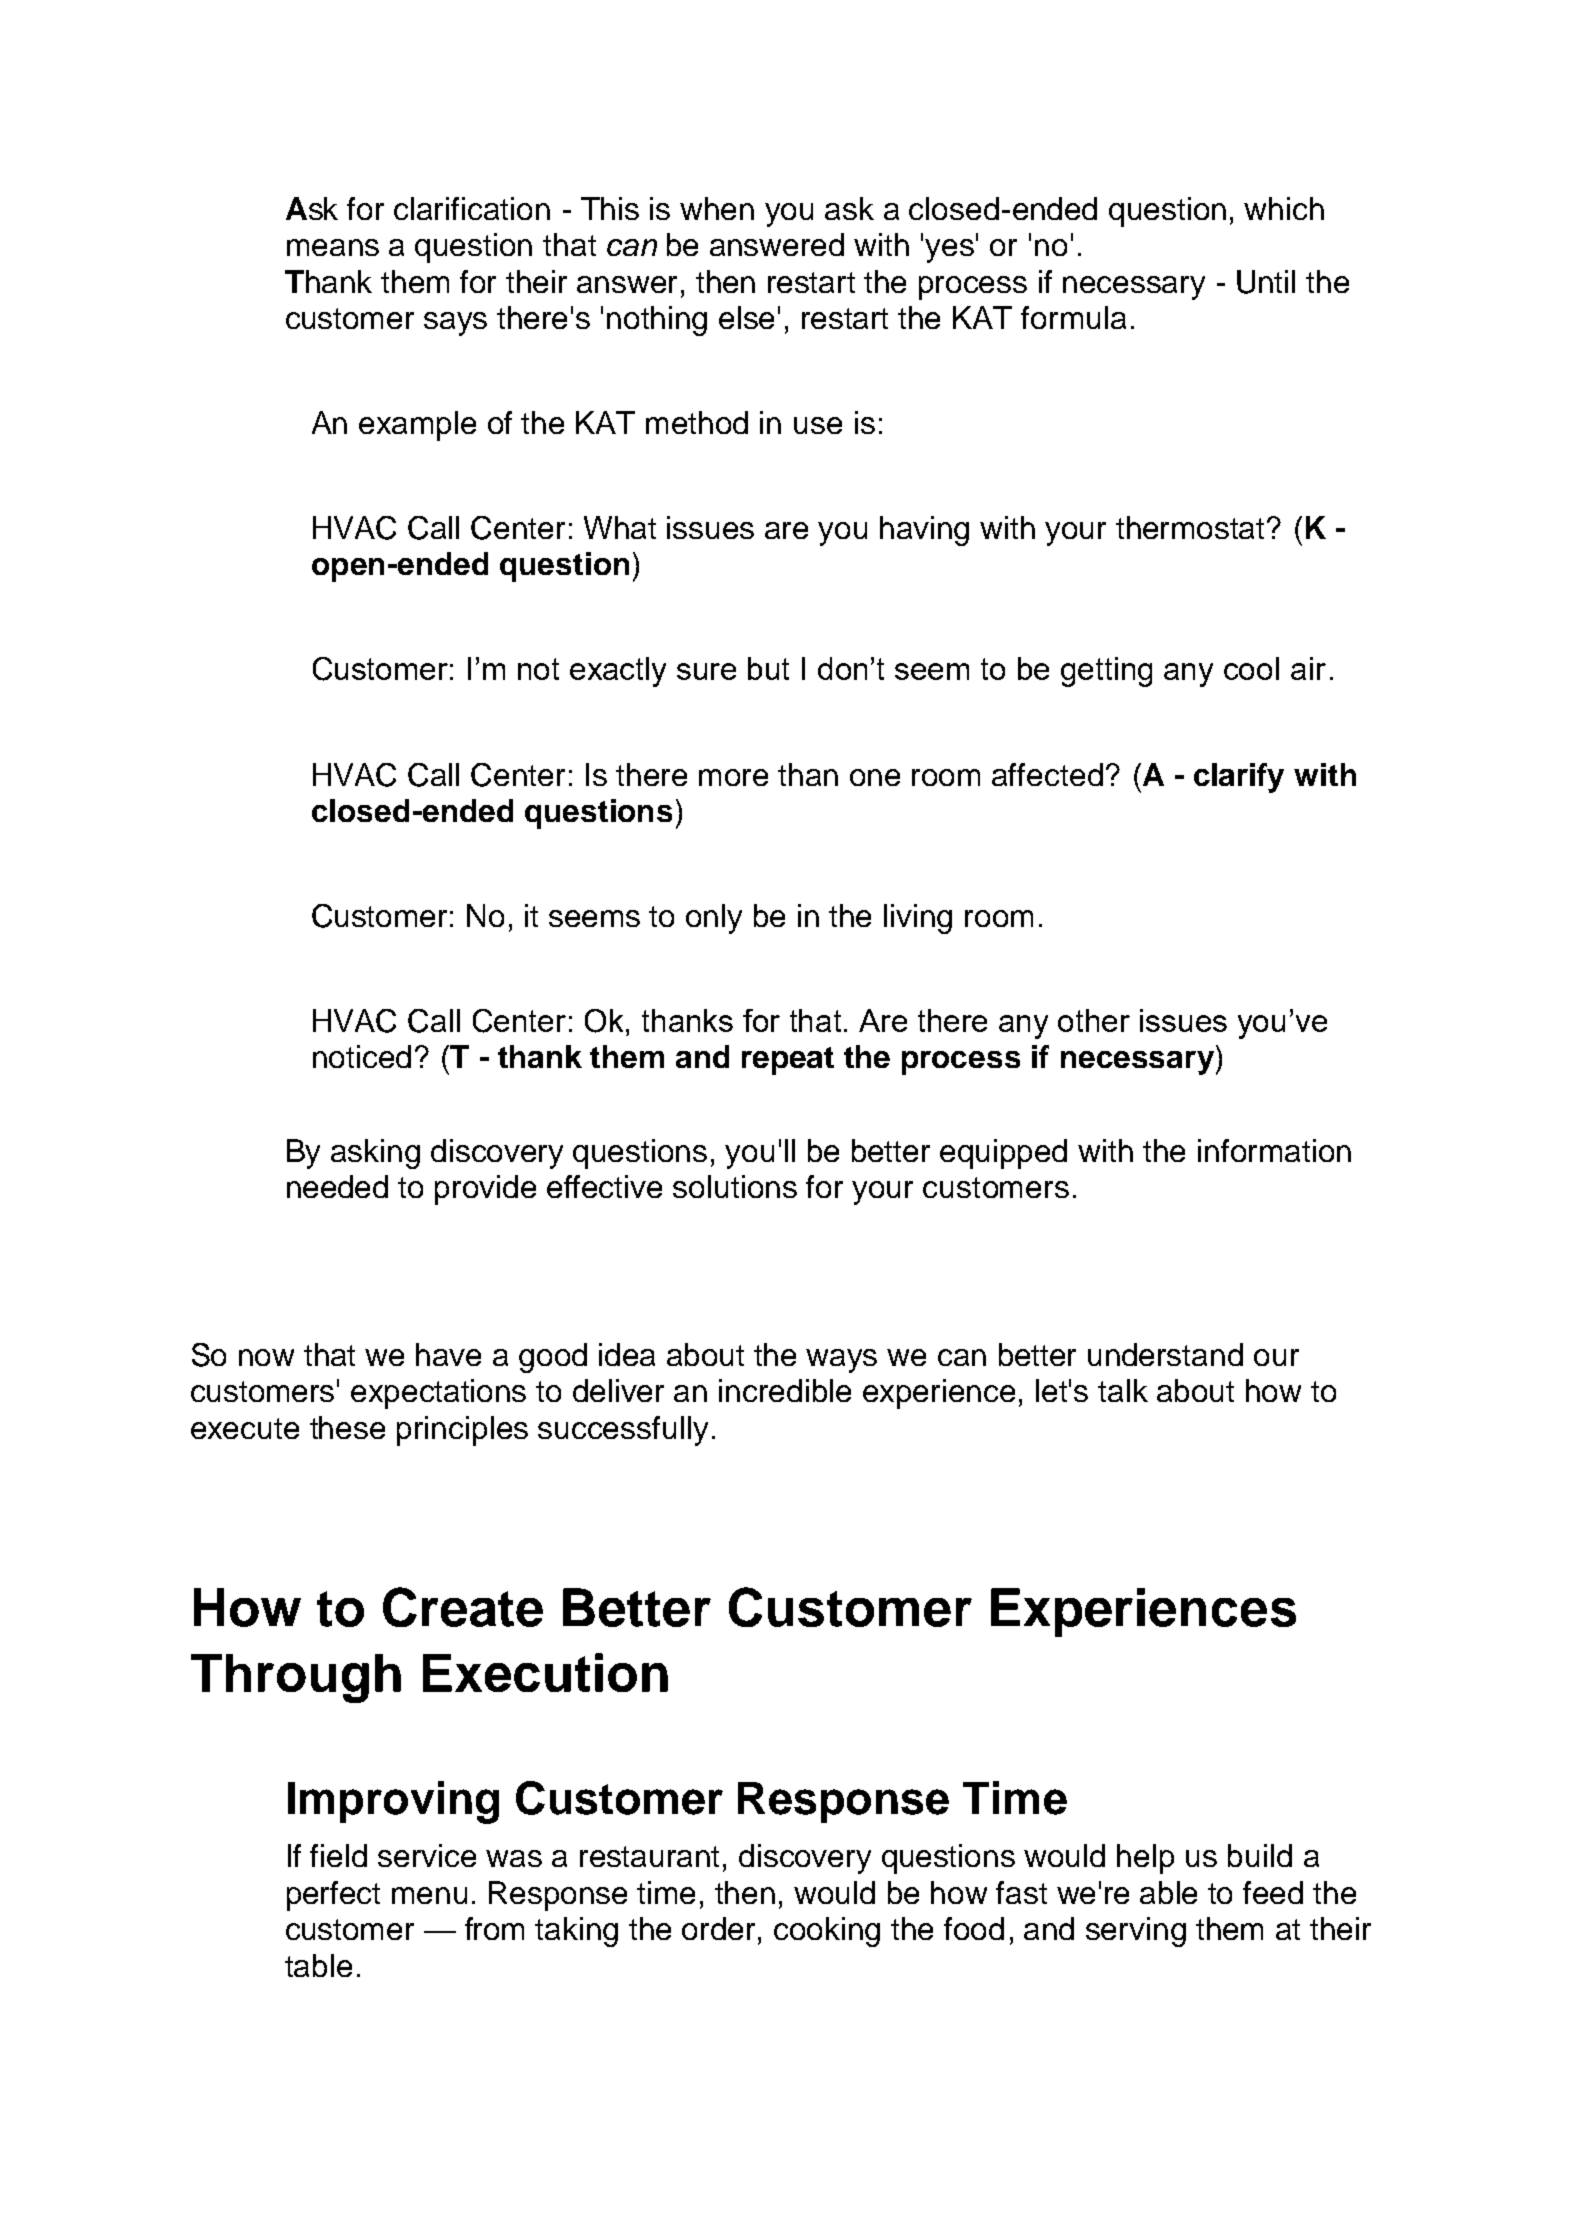 The width and height of the page is (1570, 2221). Describe the element at coordinates (333, 247) in the page. I see `means` at that location.
